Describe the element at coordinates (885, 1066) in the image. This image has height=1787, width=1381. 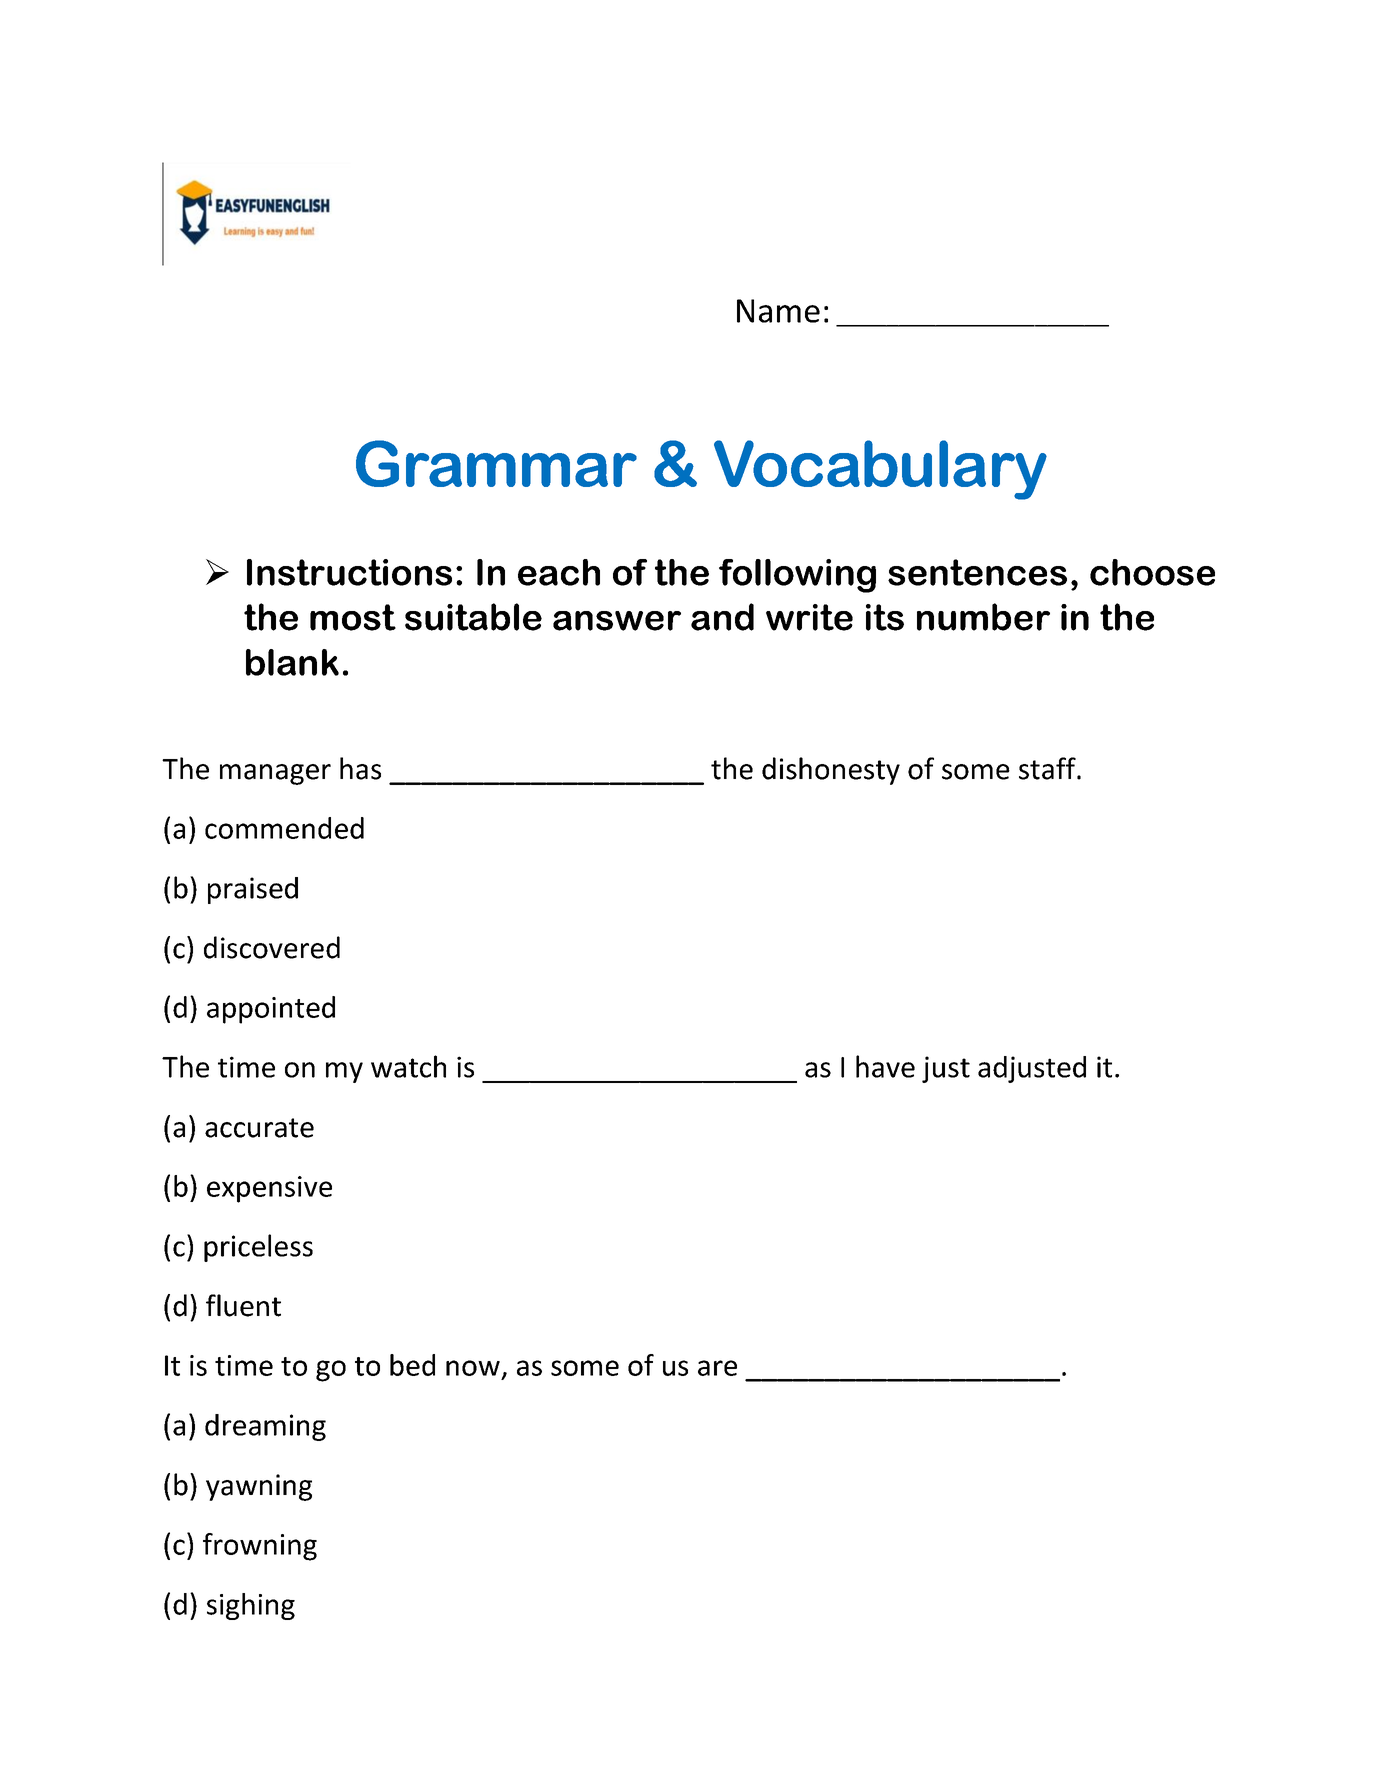
I see `have` at that location.
